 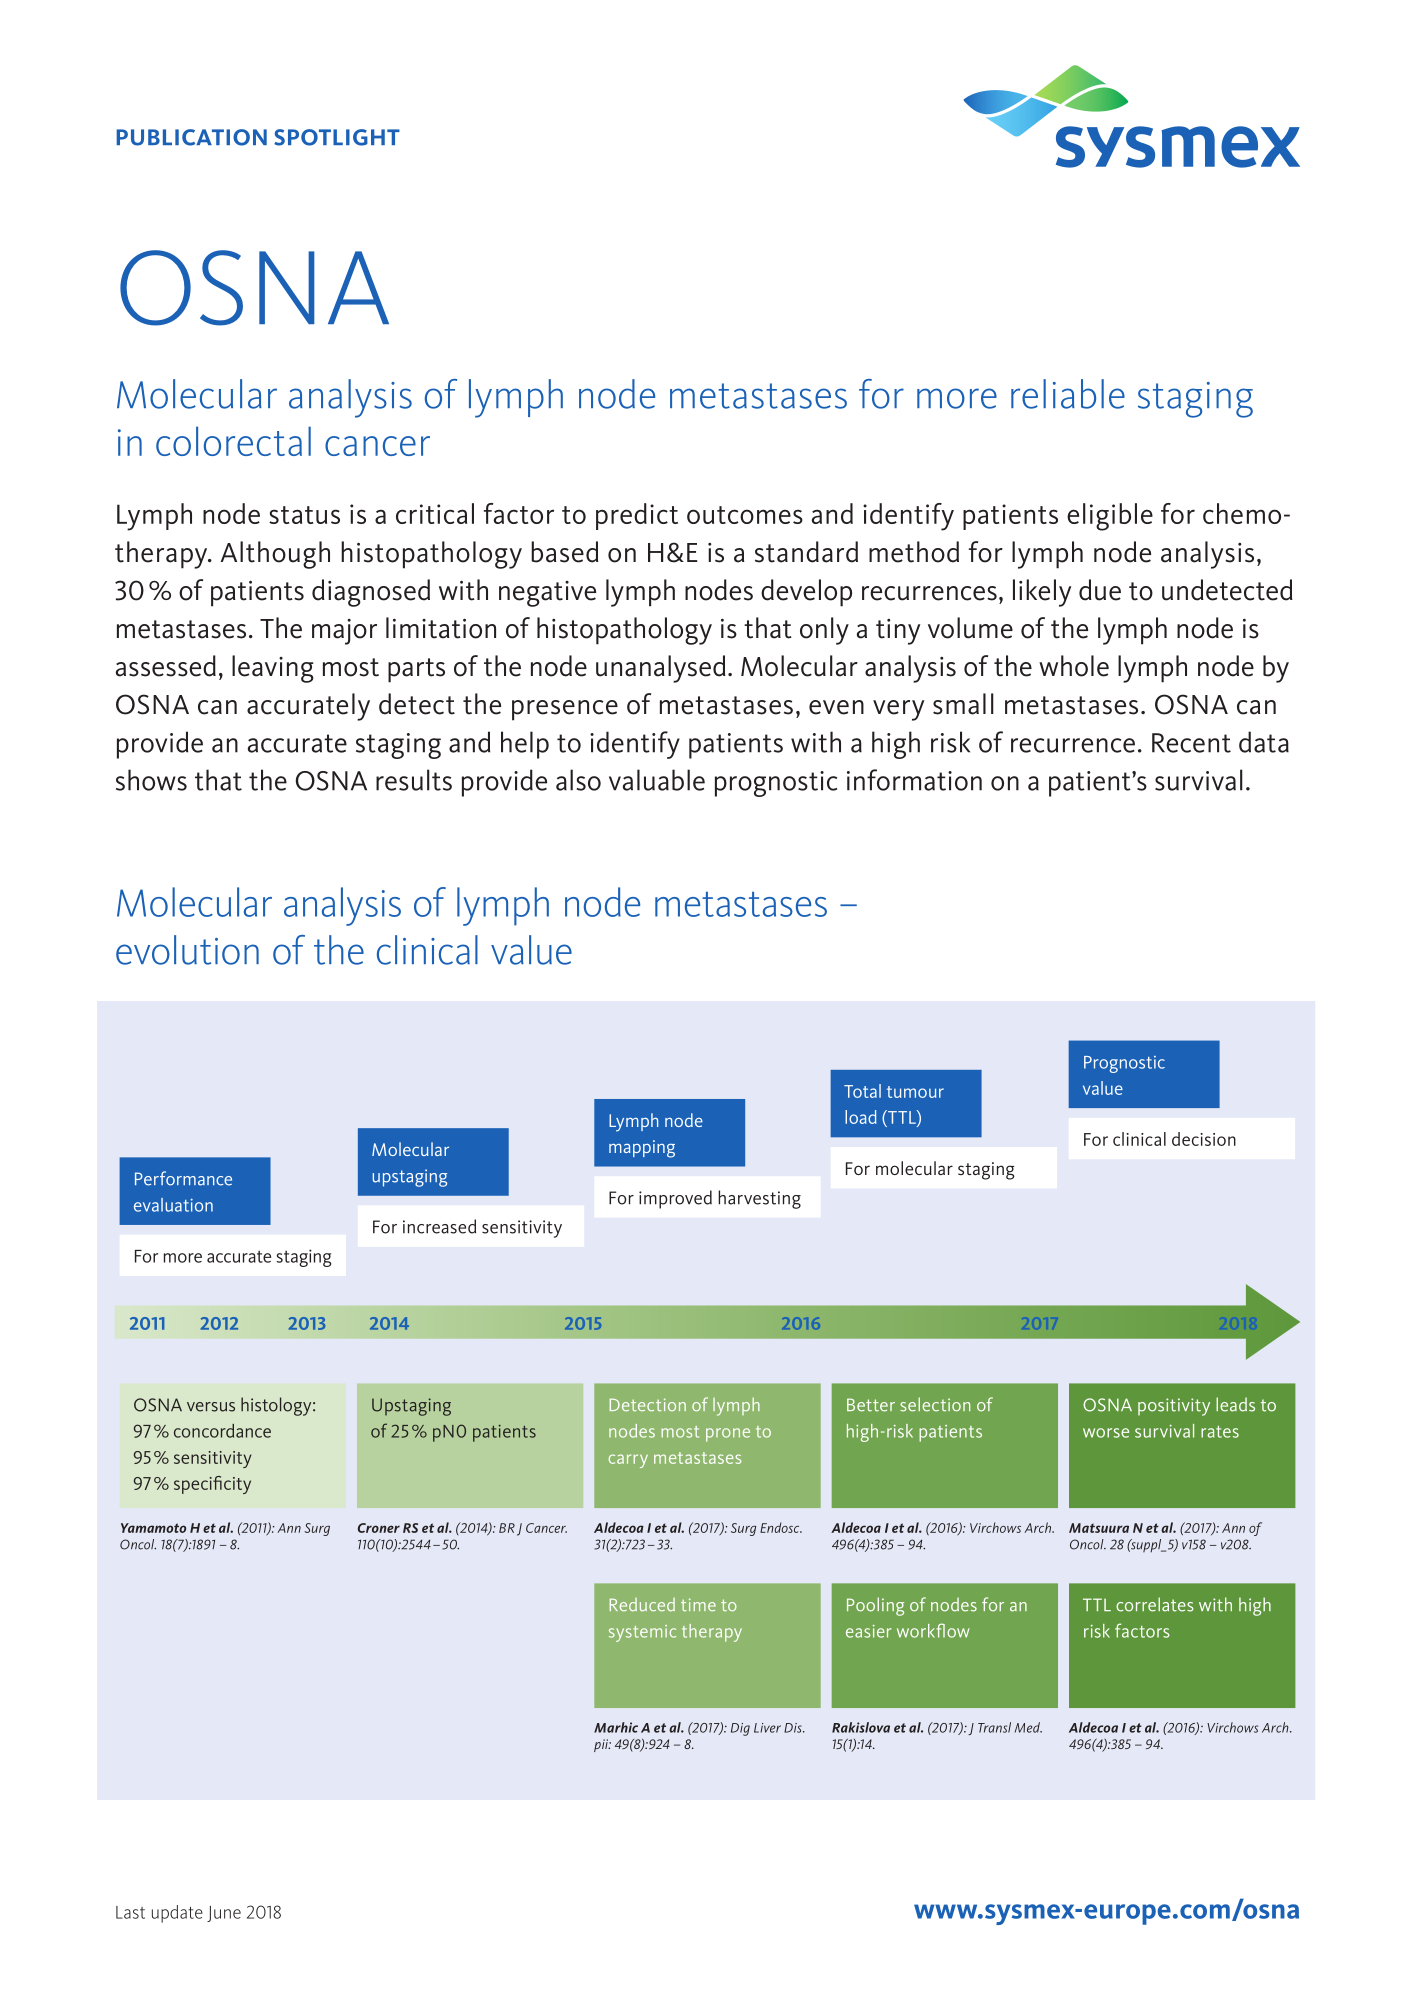 I want to click on decision, so click(x=1204, y=1139).
